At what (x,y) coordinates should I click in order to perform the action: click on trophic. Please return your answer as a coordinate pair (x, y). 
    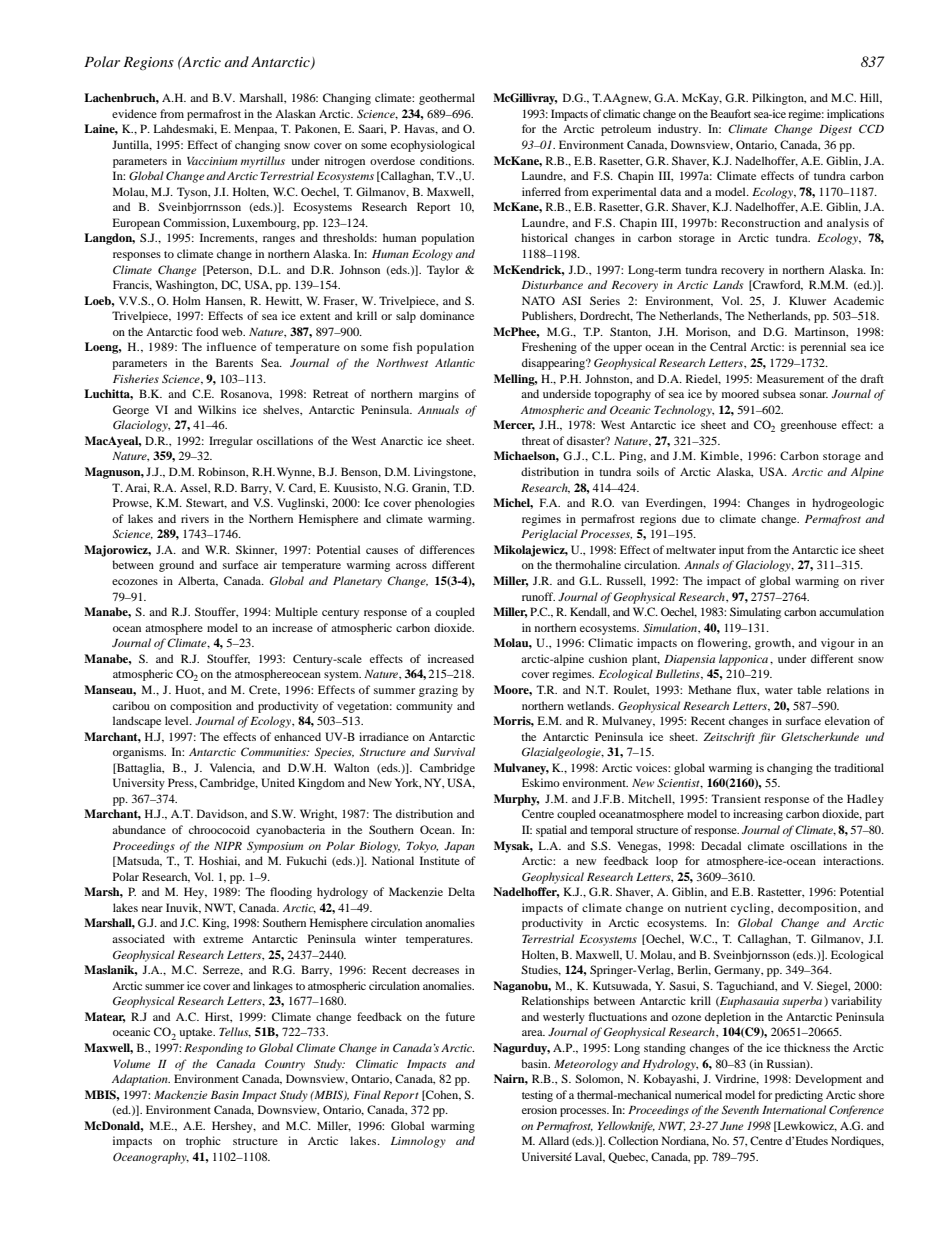
    Looking at the image, I should click on (203, 1142).
